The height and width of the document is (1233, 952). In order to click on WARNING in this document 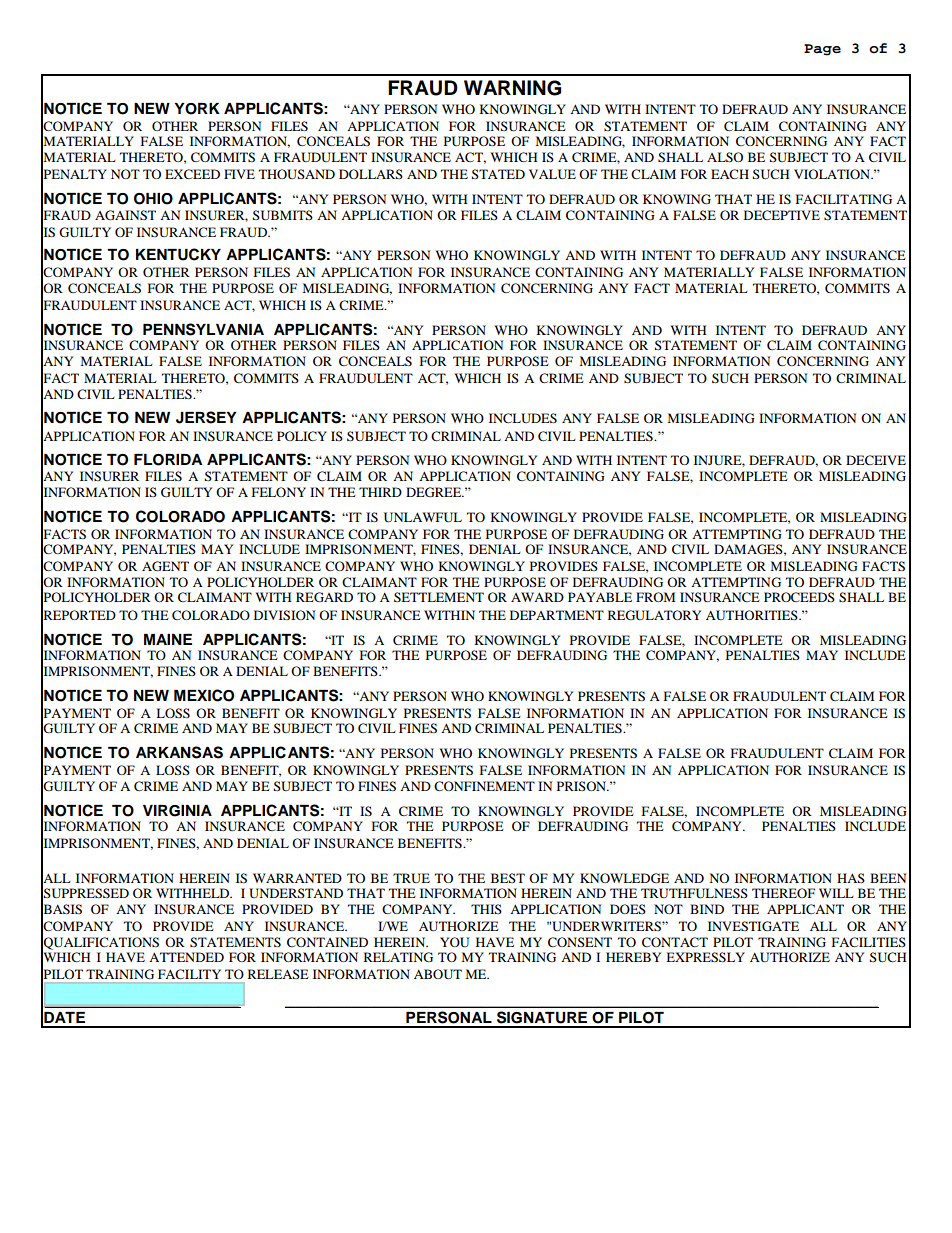, I will do `click(512, 88)`.
